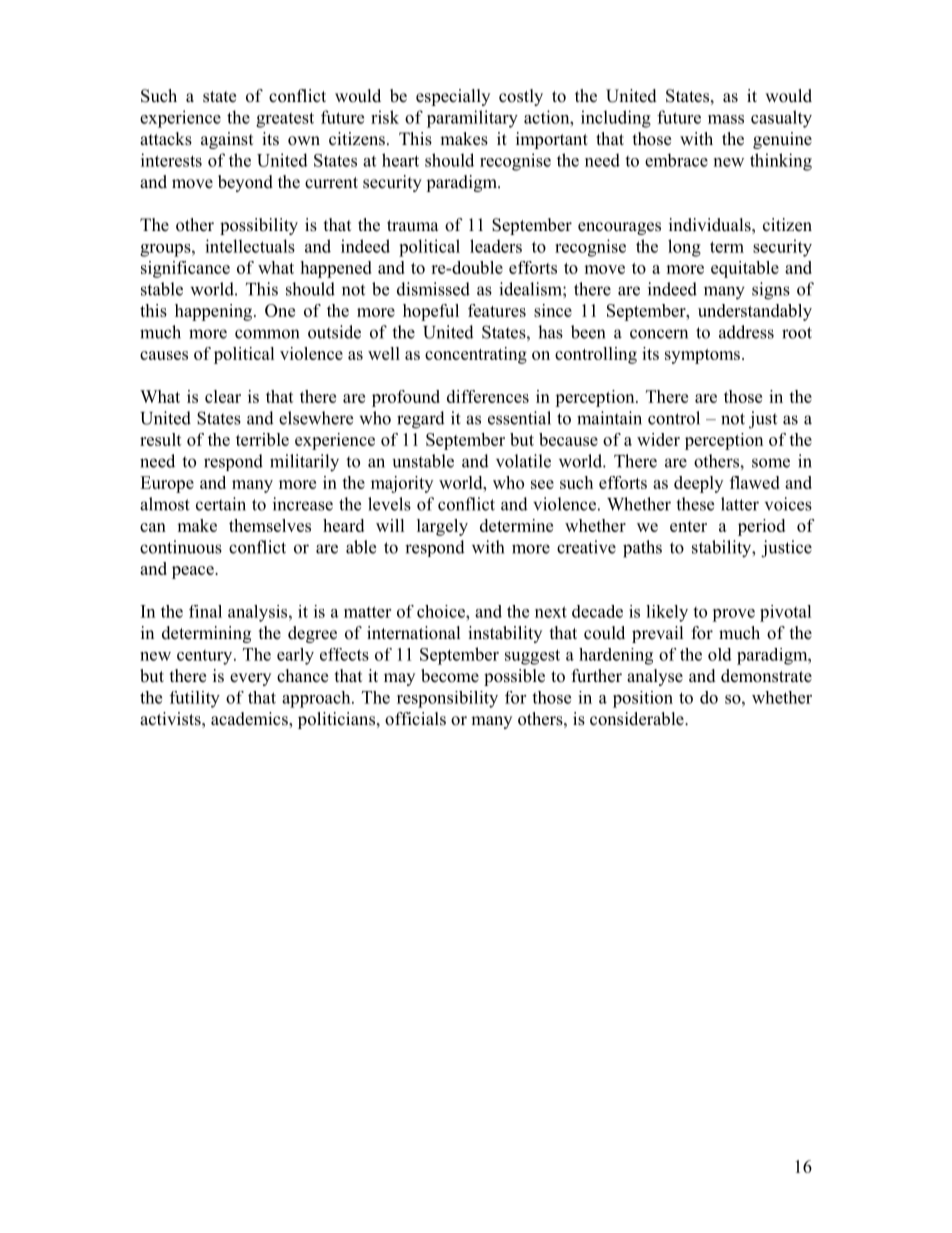 This image has height=1233, width=952. Describe the element at coordinates (250, 720) in the image. I see `academics` at that location.
